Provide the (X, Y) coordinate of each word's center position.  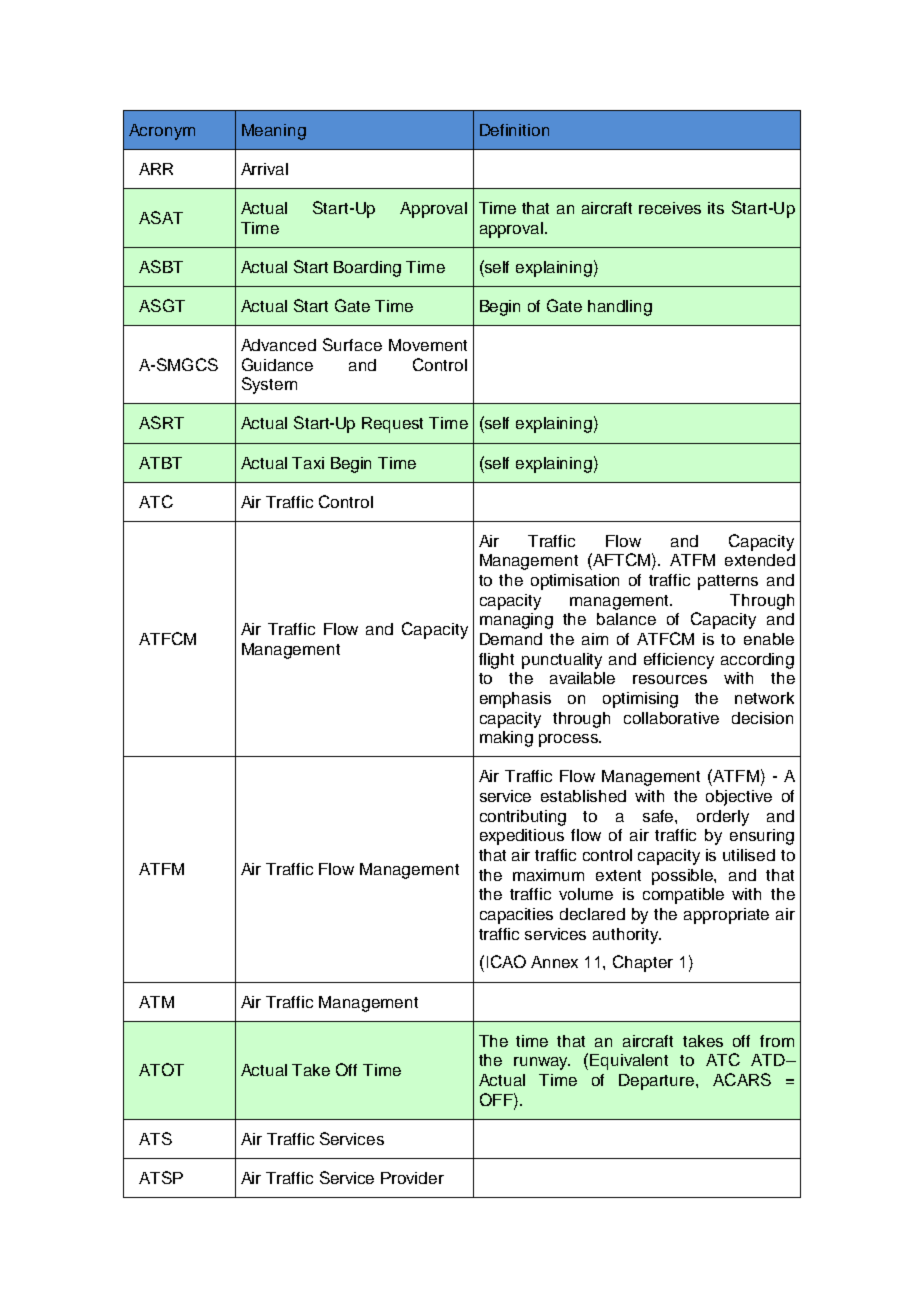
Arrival (264, 169)
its (716, 208)
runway (542, 1063)
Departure (658, 1082)
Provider (412, 1178)
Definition (514, 130)
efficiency (679, 661)
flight (496, 661)
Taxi (308, 463)
